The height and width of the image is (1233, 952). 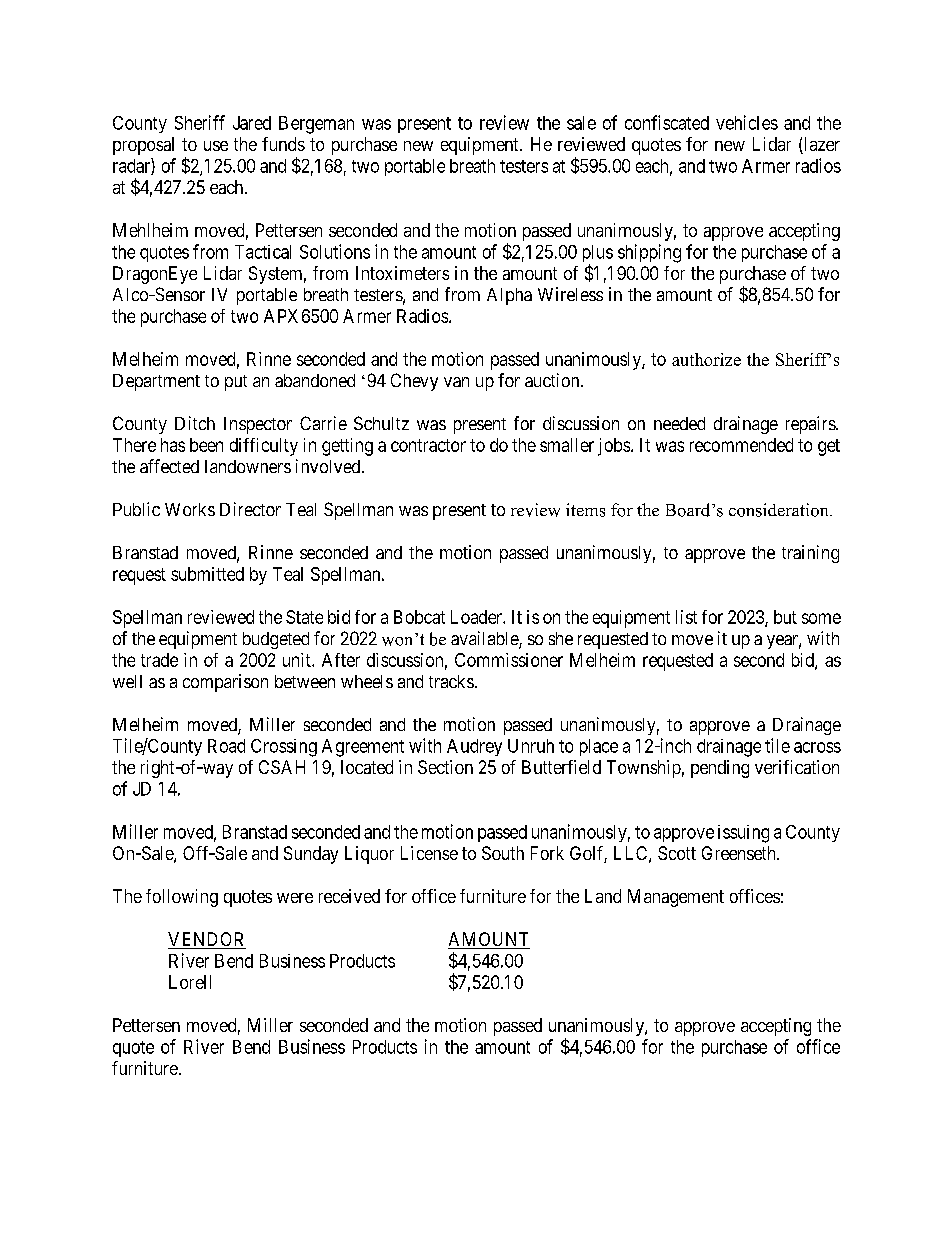 What do you see at coordinates (226, 746) in the image?
I see `Road` at bounding box center [226, 746].
